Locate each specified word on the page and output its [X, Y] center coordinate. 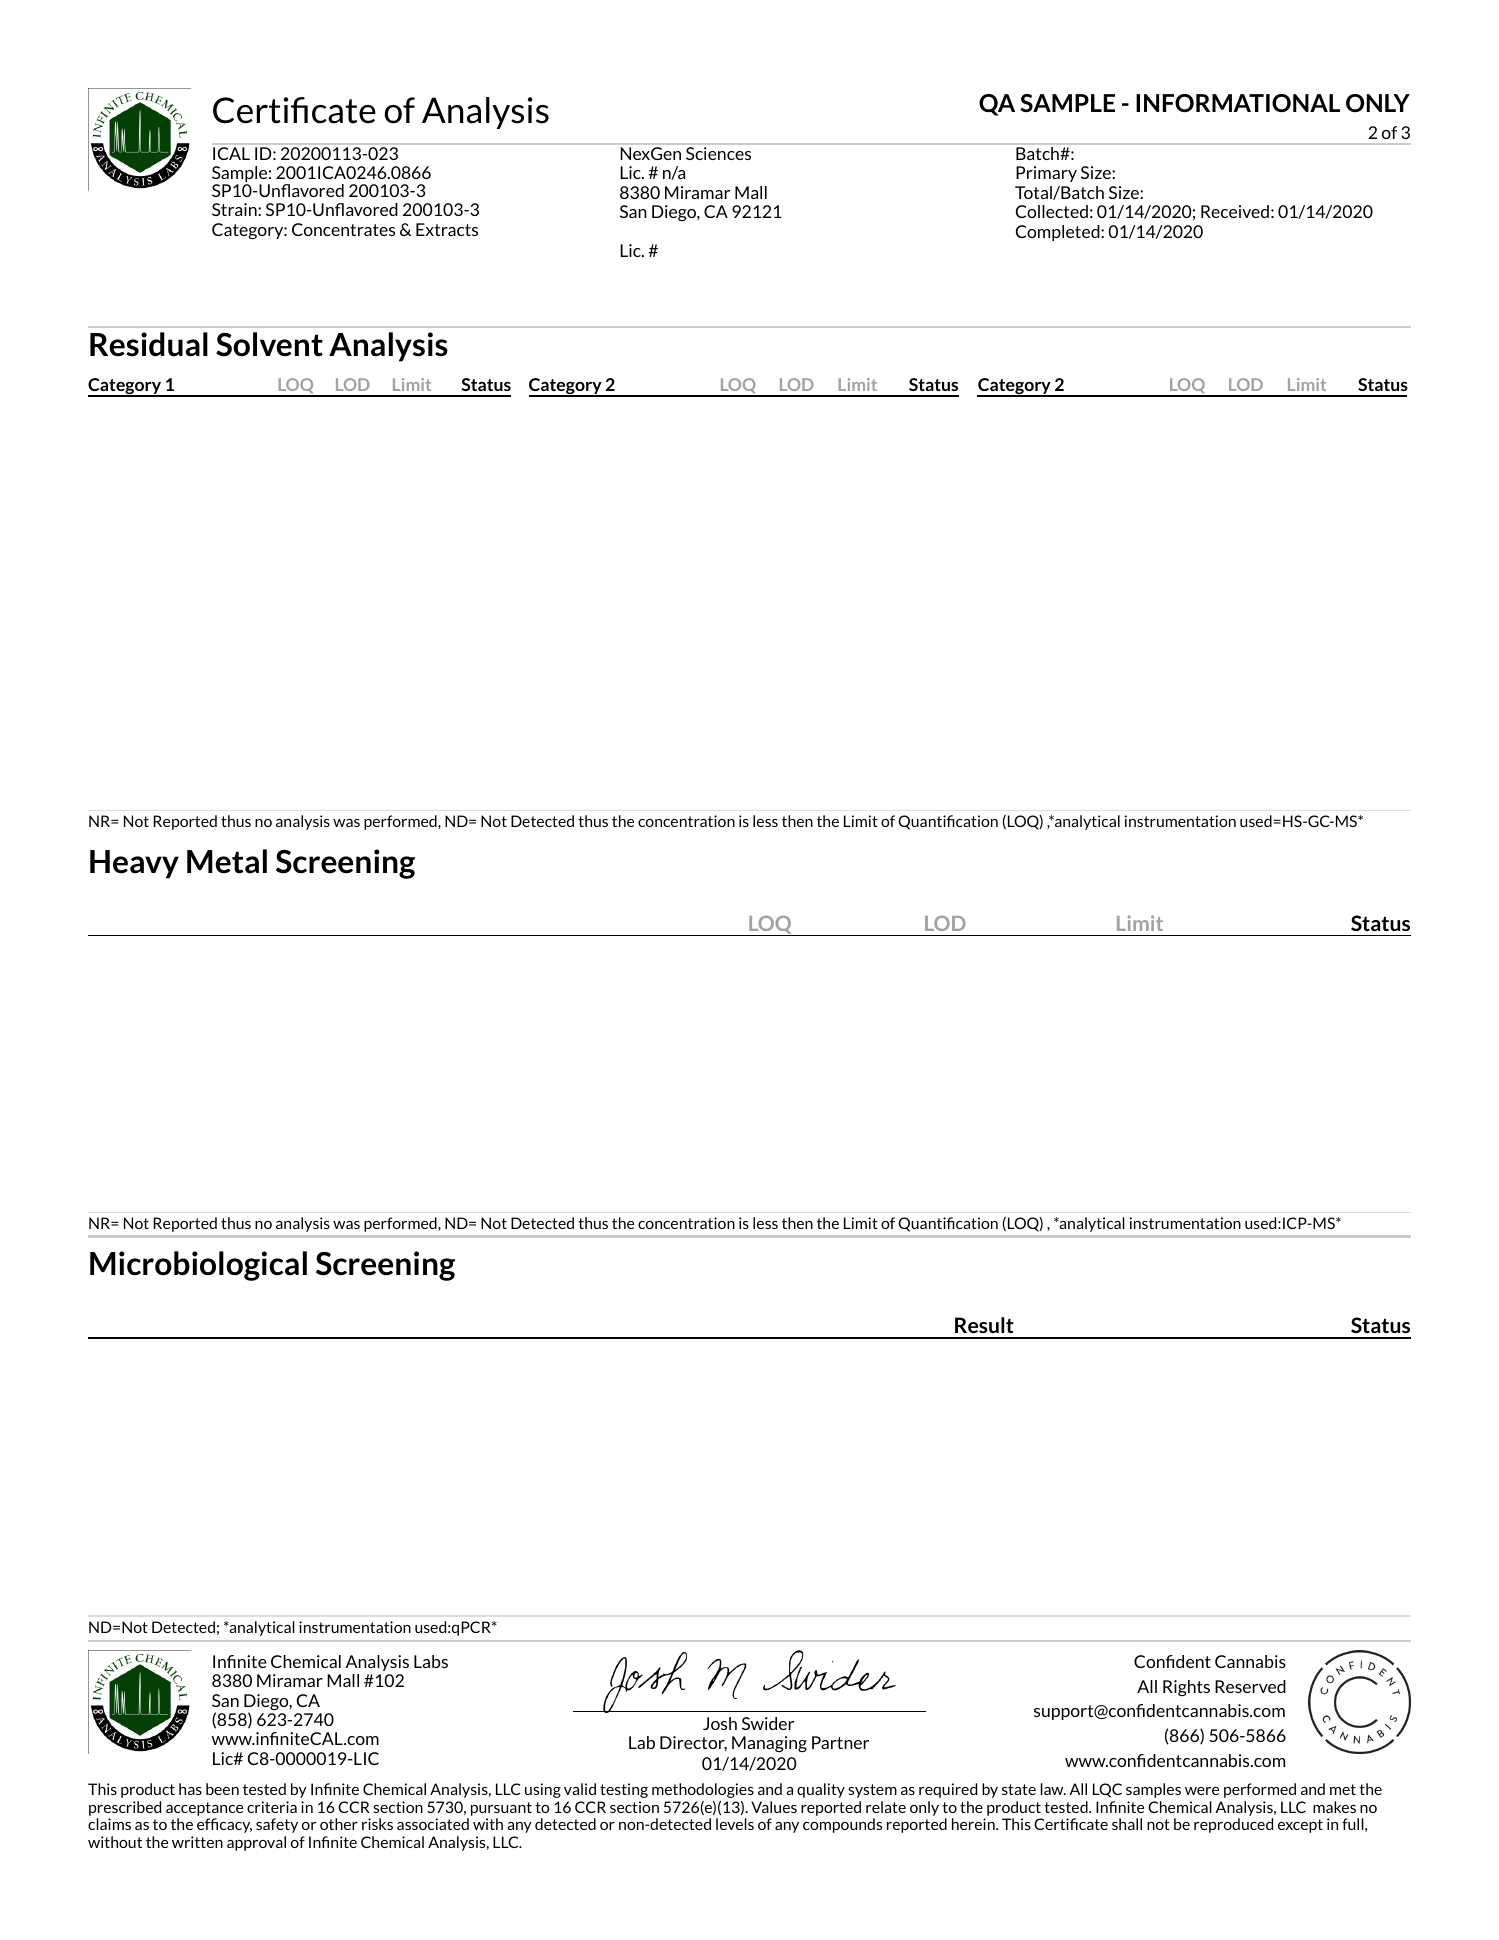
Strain [235, 209]
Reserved [1250, 1686]
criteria [272, 1807]
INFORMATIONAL [1238, 103]
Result [984, 1325]
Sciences [718, 153]
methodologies [703, 1790]
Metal [227, 861]
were [1202, 1791]
